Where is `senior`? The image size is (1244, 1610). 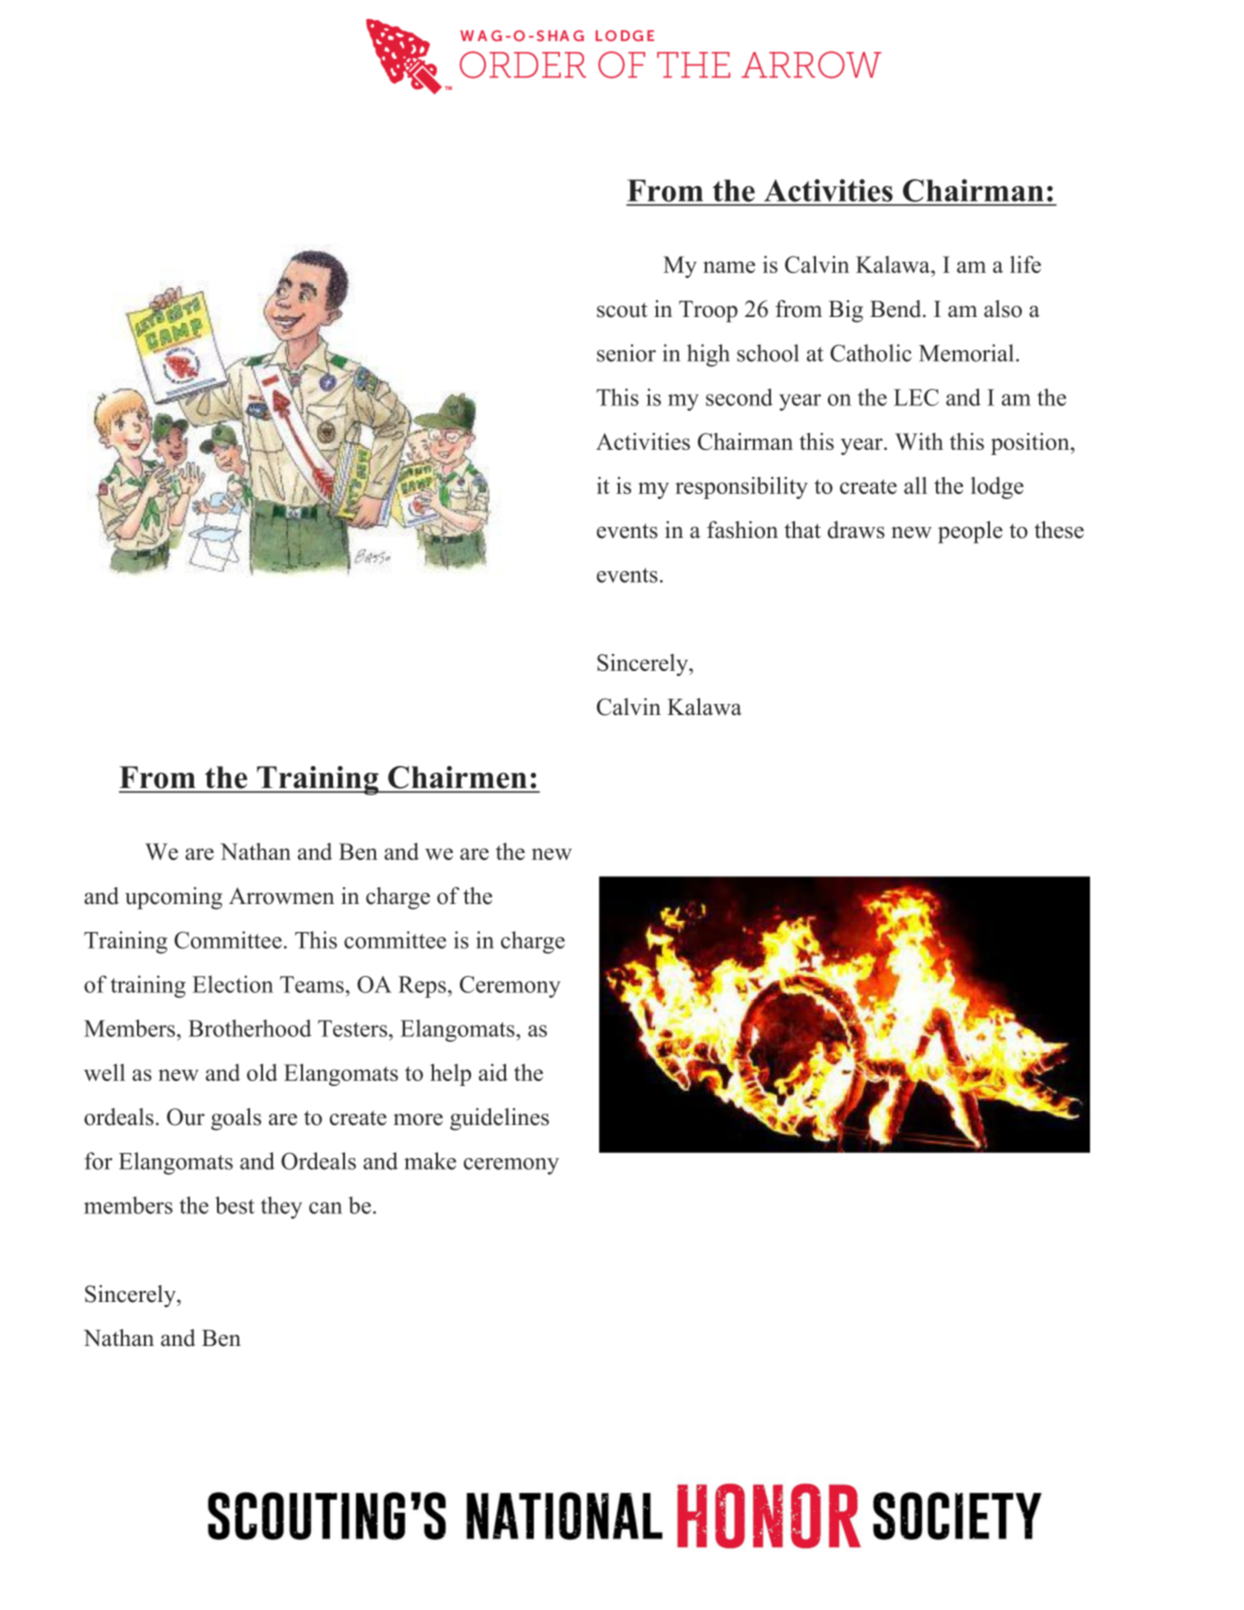
senior is located at coordinates (626, 353).
